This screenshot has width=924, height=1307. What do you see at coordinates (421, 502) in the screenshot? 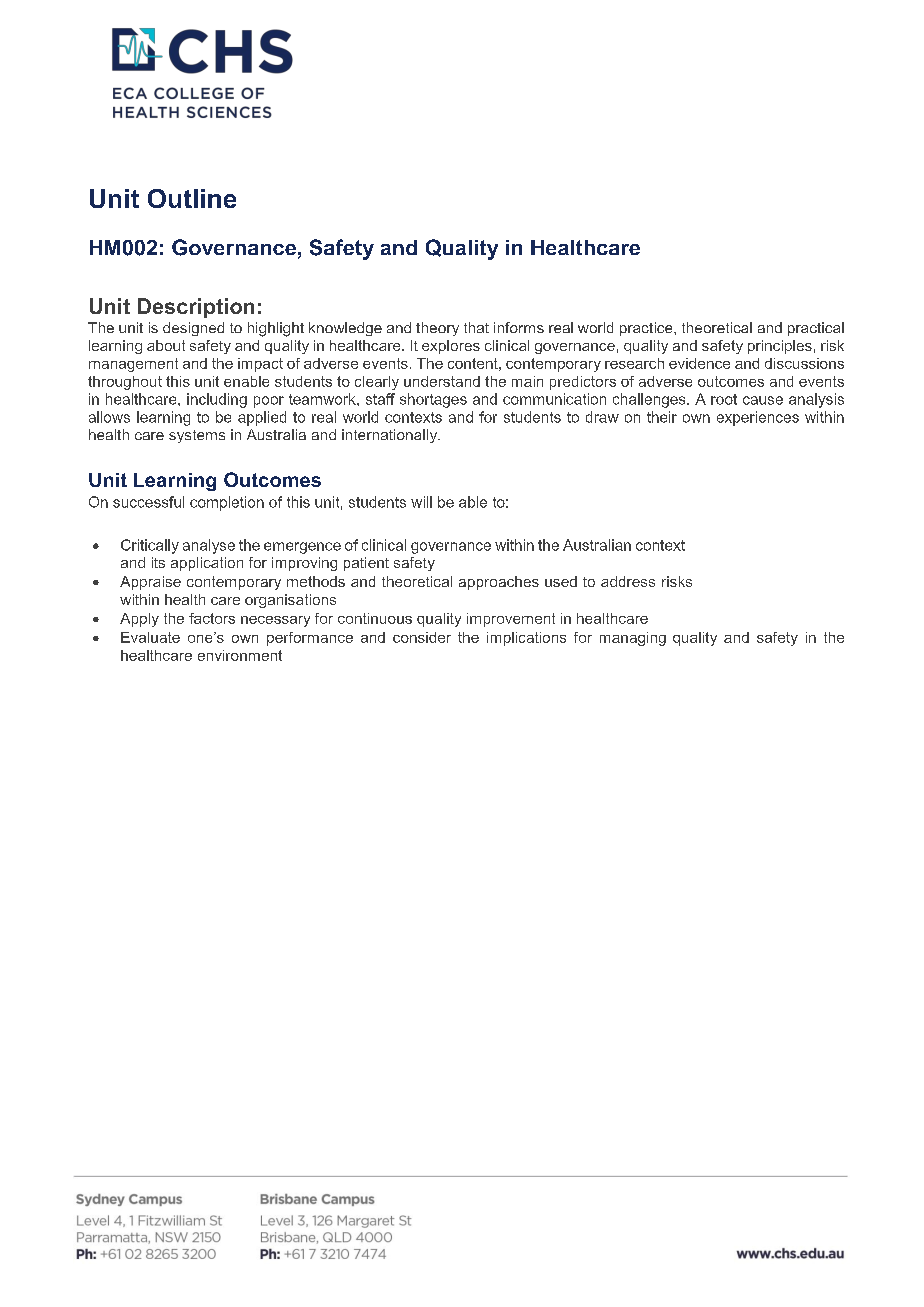
I see `will` at bounding box center [421, 502].
